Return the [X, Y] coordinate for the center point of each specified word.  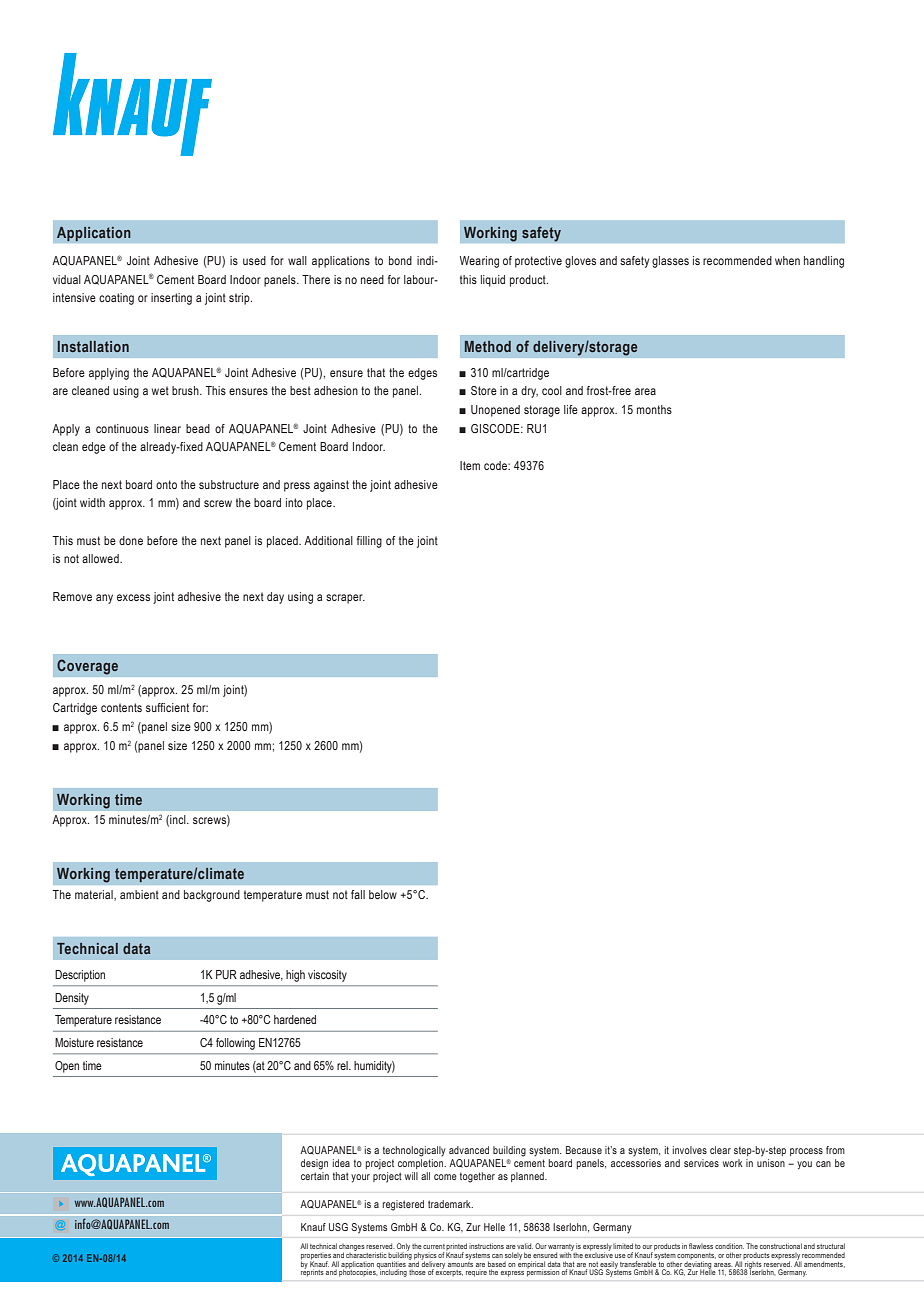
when [787, 260]
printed [456, 1248]
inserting [171, 299]
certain [315, 1176]
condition [729, 1246]
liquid [493, 281]
